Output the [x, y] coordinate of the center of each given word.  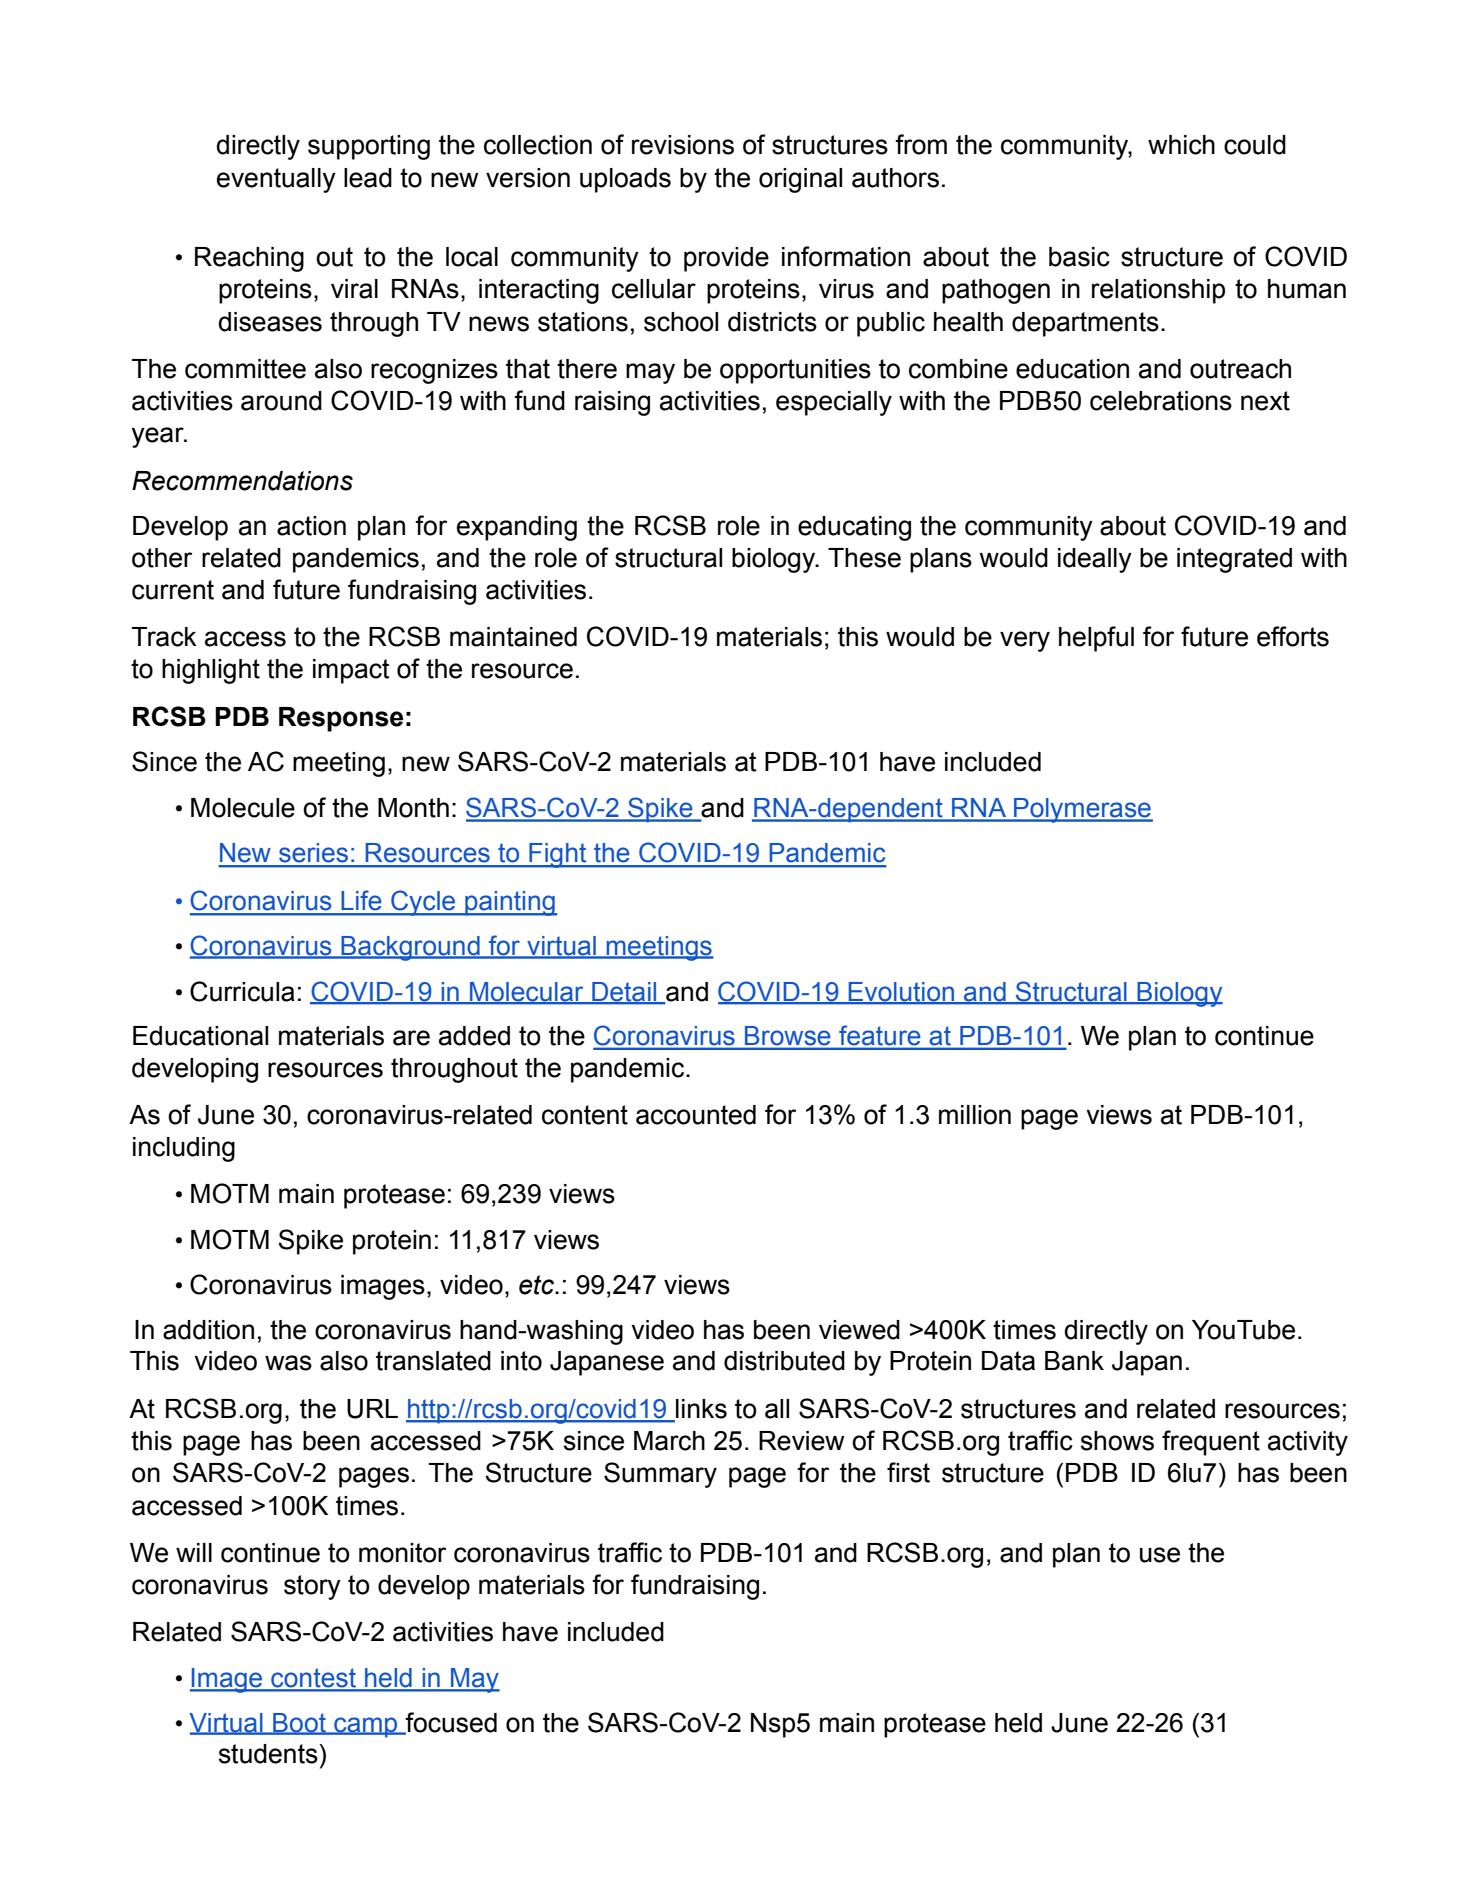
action [311, 526]
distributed [784, 1361]
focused [450, 1723]
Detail [624, 992]
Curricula [242, 991]
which [1181, 145]
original [800, 180]
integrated [1234, 560]
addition [208, 1330]
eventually [276, 180]
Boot [299, 1723]
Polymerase [1082, 810]
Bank [1074, 1361]
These [864, 558]
